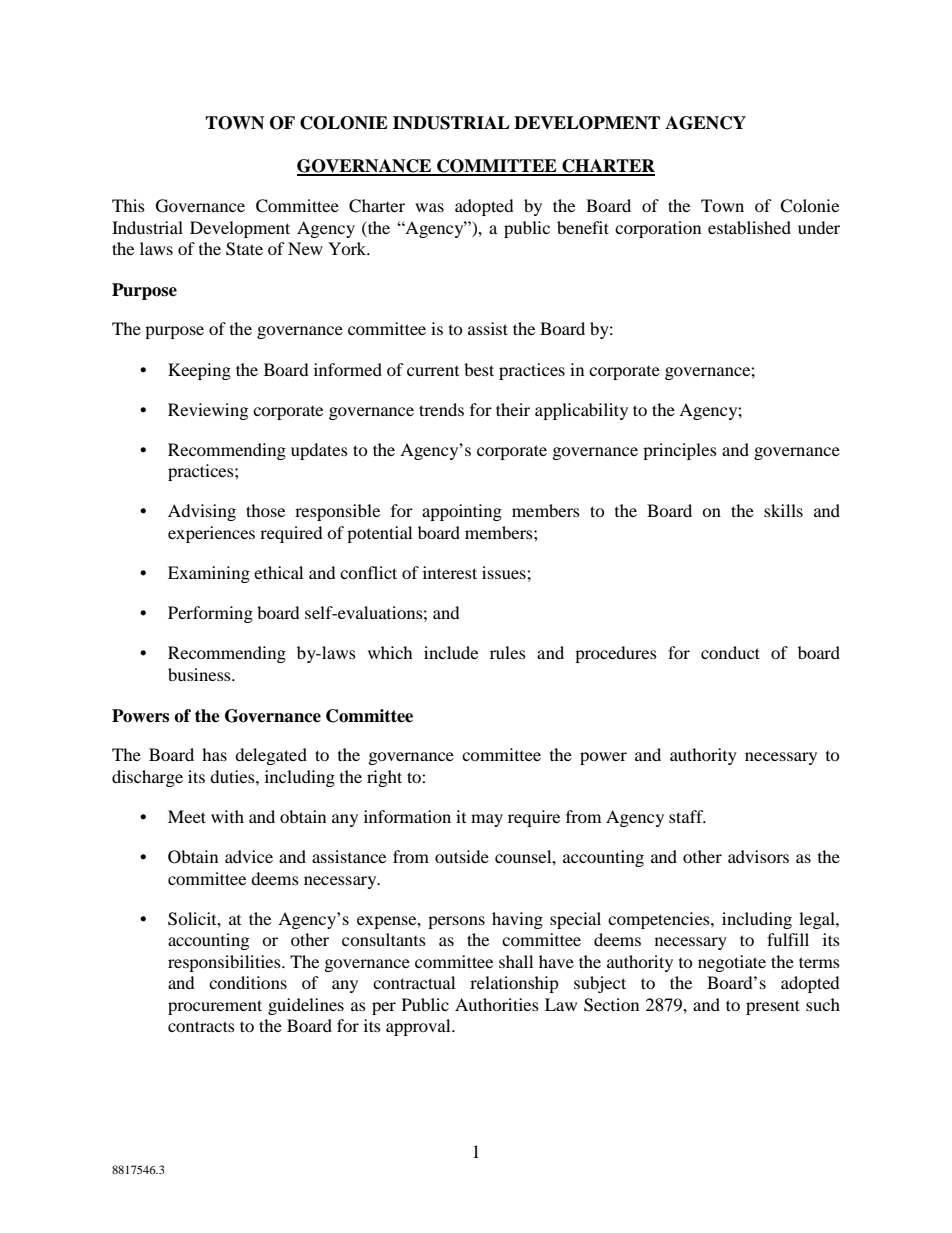  I want to click on was, so click(429, 207).
